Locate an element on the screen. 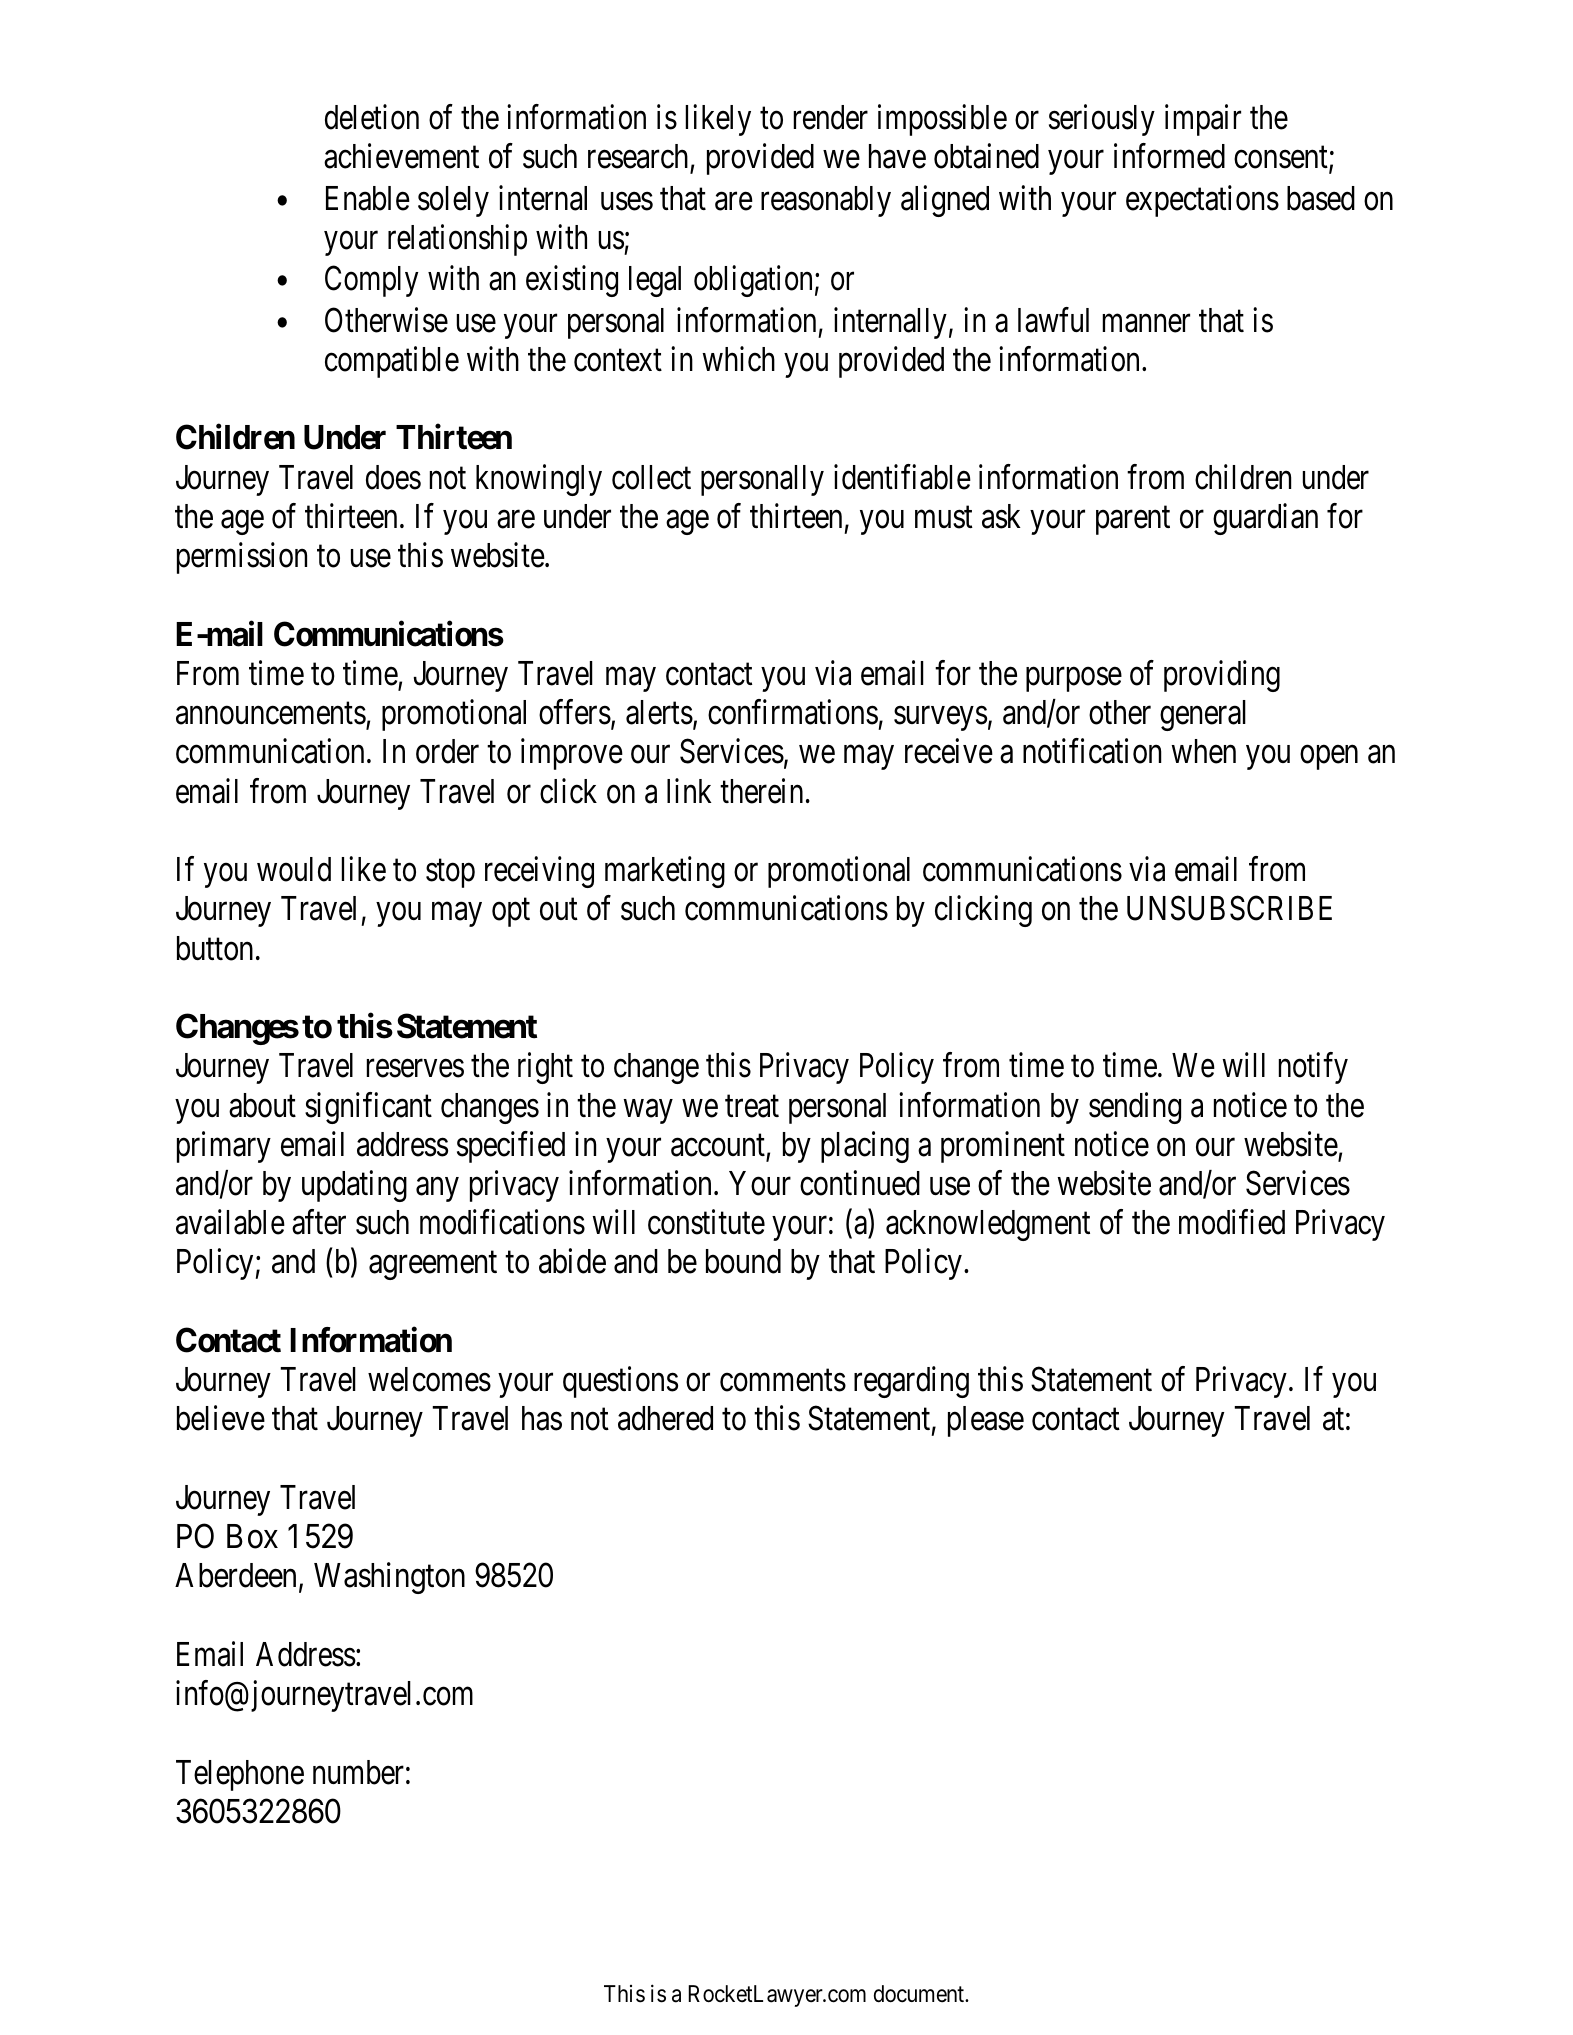  parent is located at coordinates (1133, 521).
